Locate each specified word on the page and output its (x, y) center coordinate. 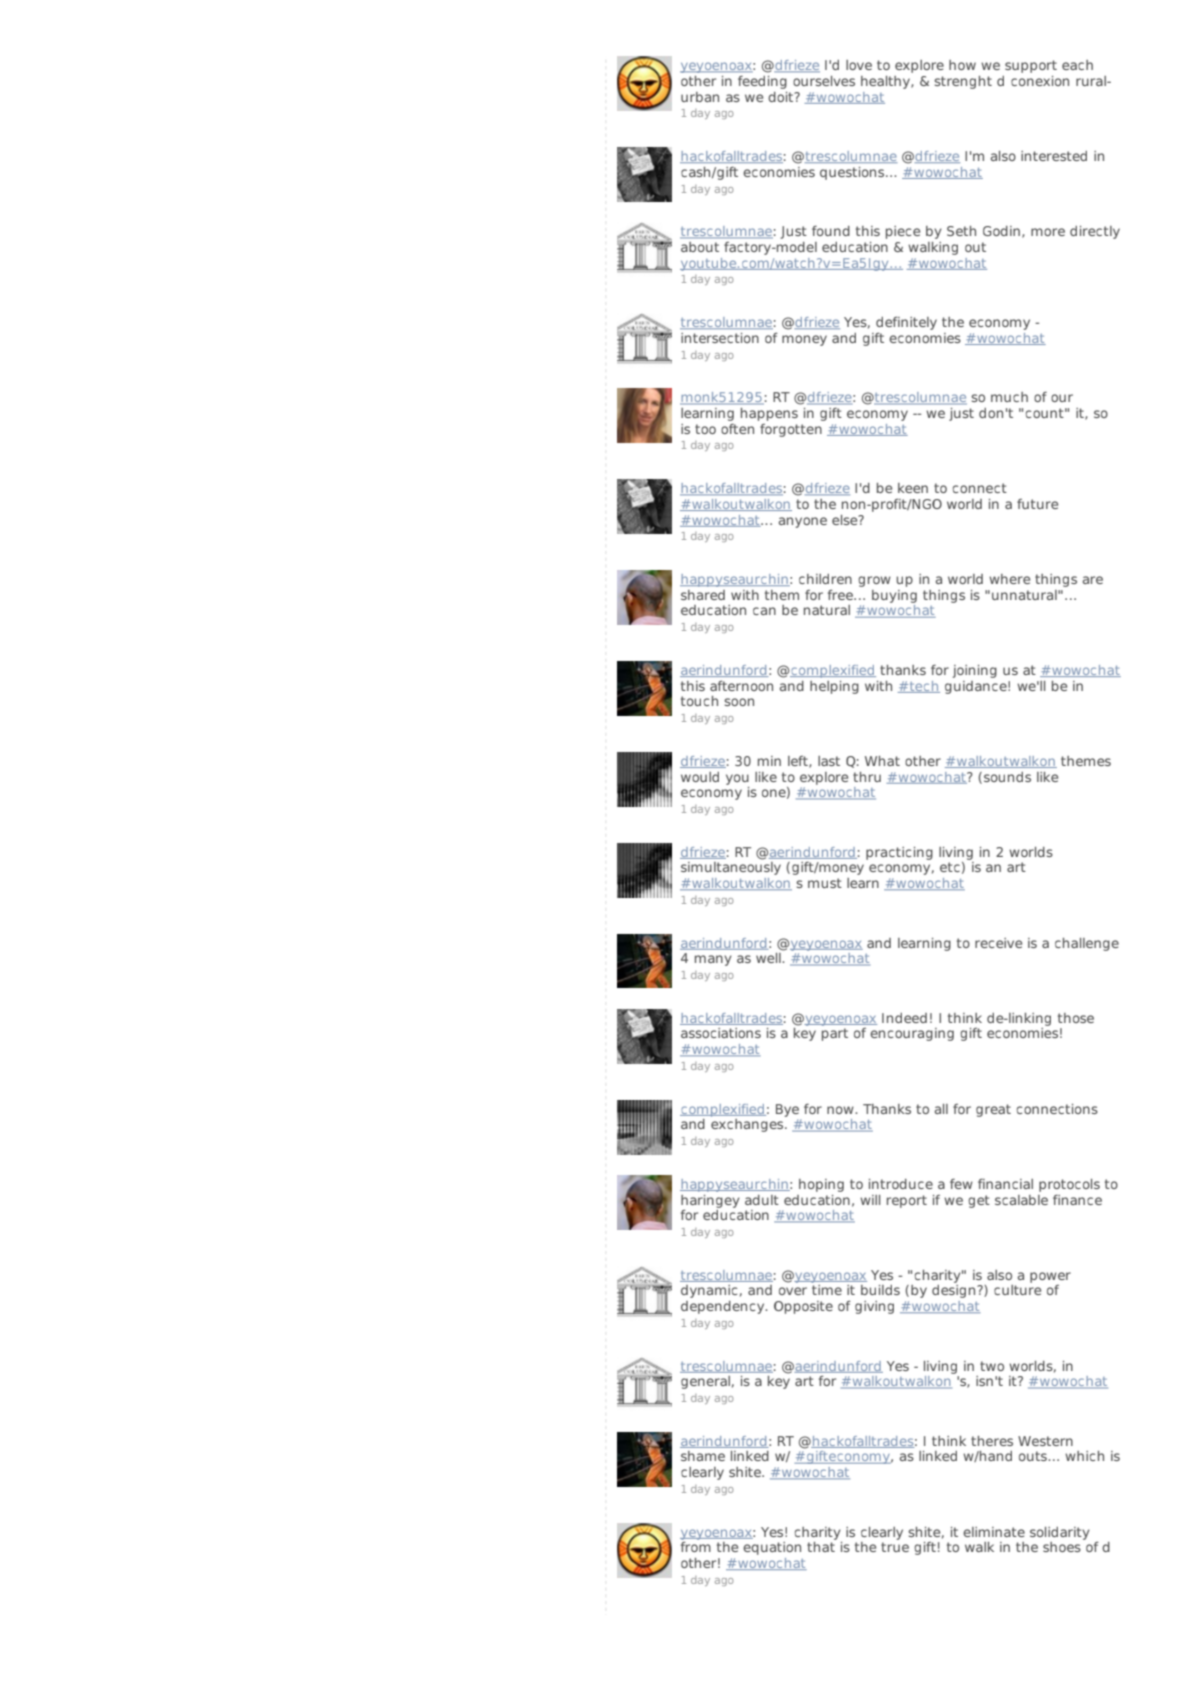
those (1076, 1018)
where (1009, 579)
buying (894, 596)
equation (772, 1548)
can (764, 611)
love (859, 65)
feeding (762, 82)
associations (721, 1033)
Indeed (904, 1018)
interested (1054, 156)
